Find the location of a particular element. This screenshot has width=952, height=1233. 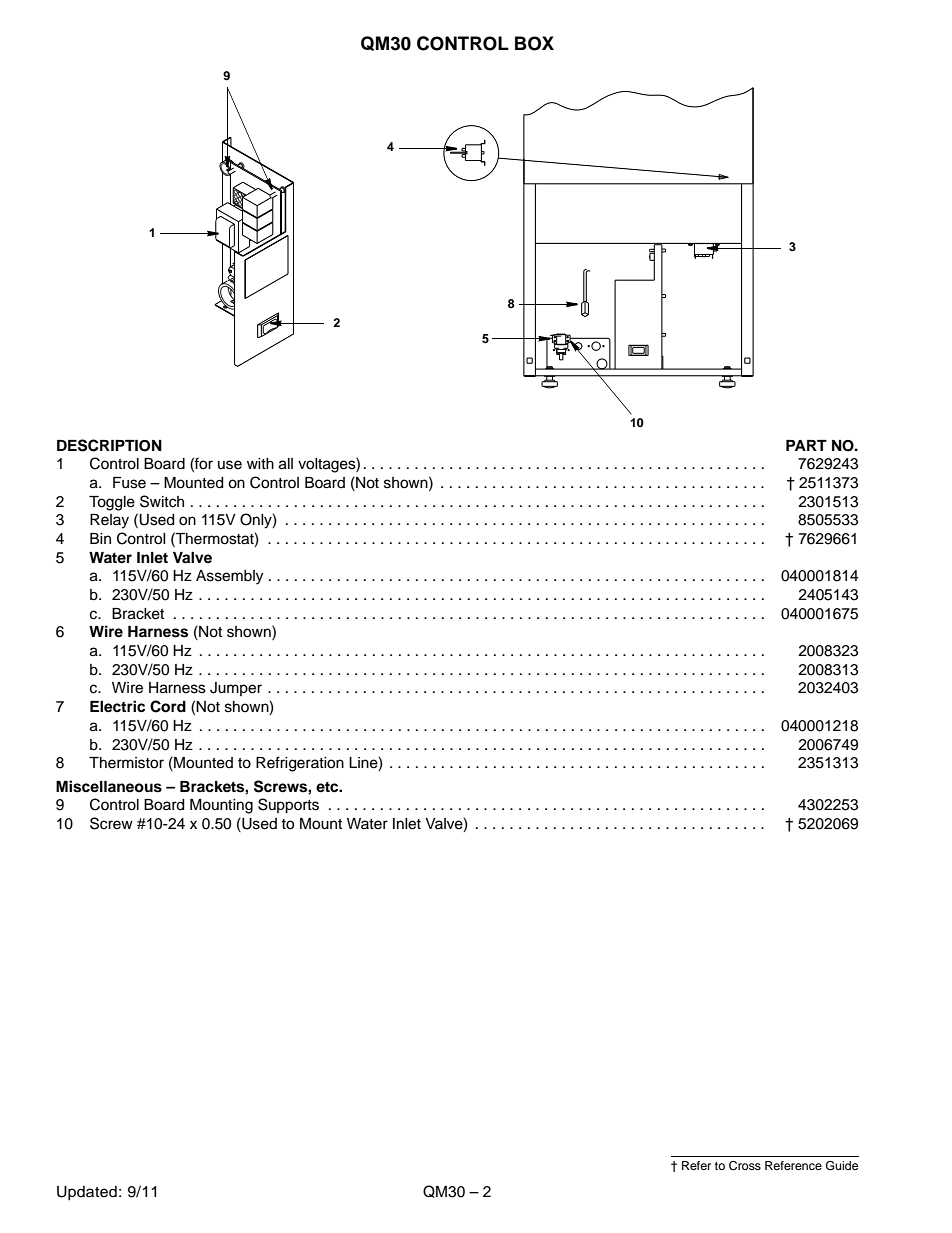

PART is located at coordinates (806, 445).
